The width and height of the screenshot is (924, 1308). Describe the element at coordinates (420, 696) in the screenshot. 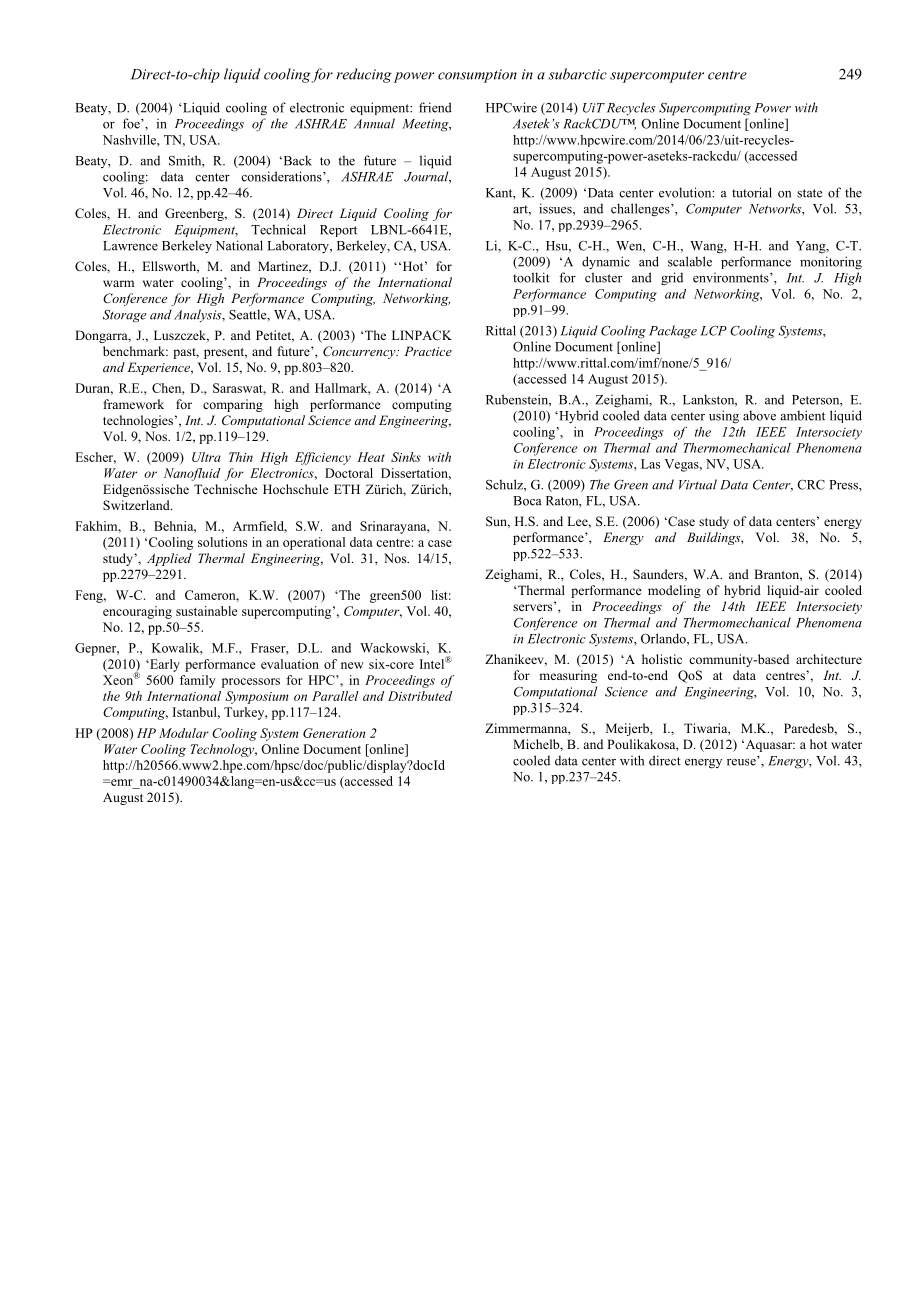

I see `Distributed` at that location.
